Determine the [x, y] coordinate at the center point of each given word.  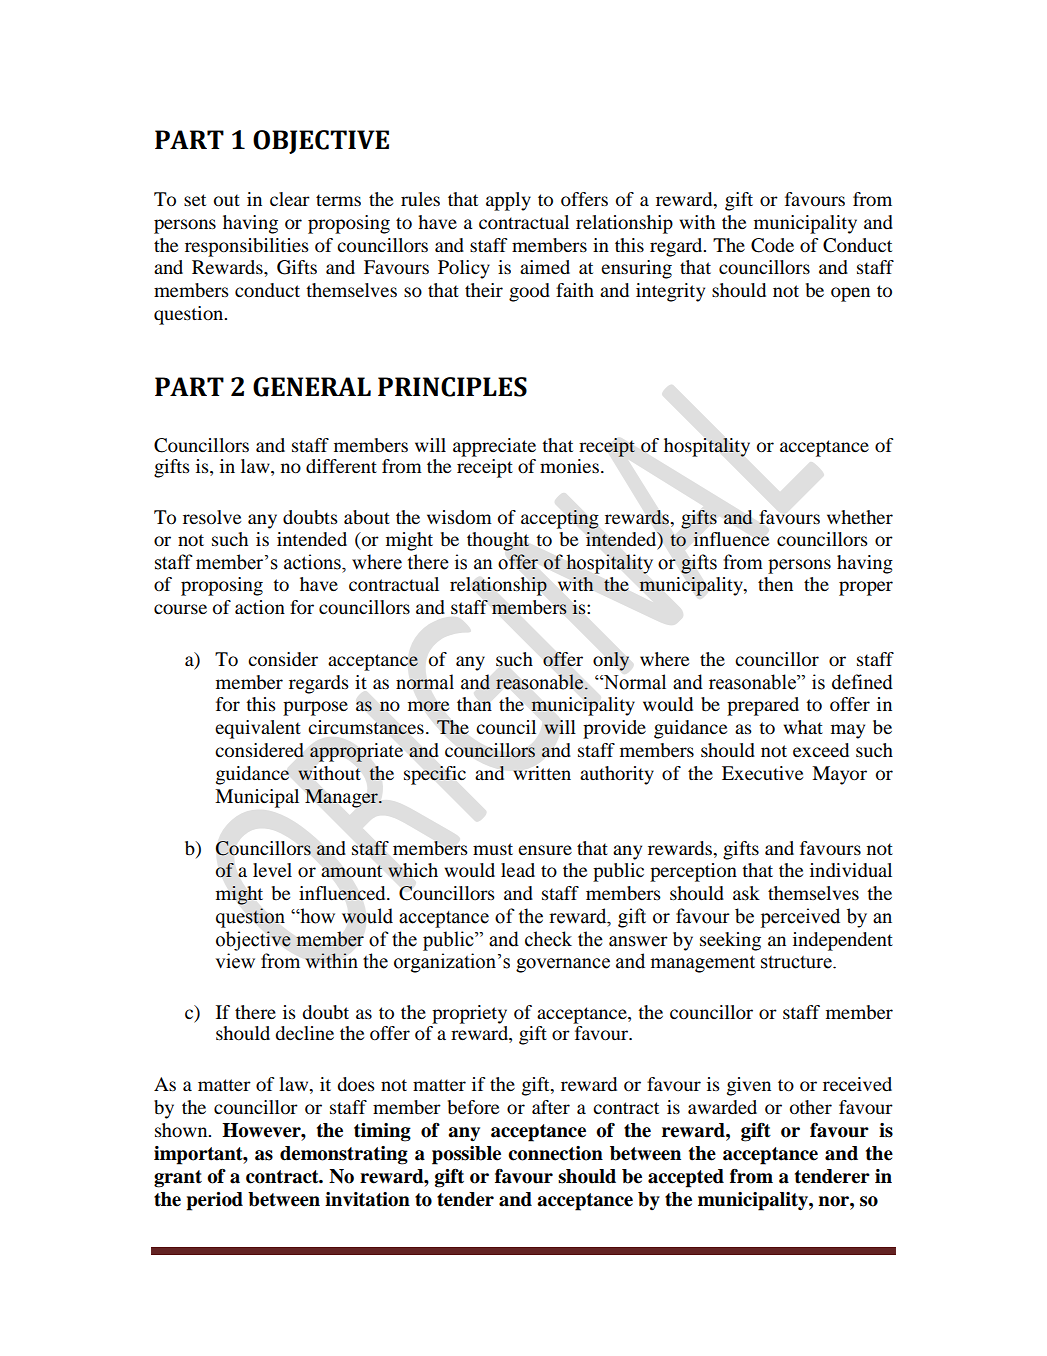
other [811, 1107]
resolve [212, 517]
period [215, 1201]
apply [508, 201]
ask [746, 893]
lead [518, 870]
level [272, 870]
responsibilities [247, 247]
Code [772, 245]
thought [498, 541]
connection [555, 1153]
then [775, 584]
